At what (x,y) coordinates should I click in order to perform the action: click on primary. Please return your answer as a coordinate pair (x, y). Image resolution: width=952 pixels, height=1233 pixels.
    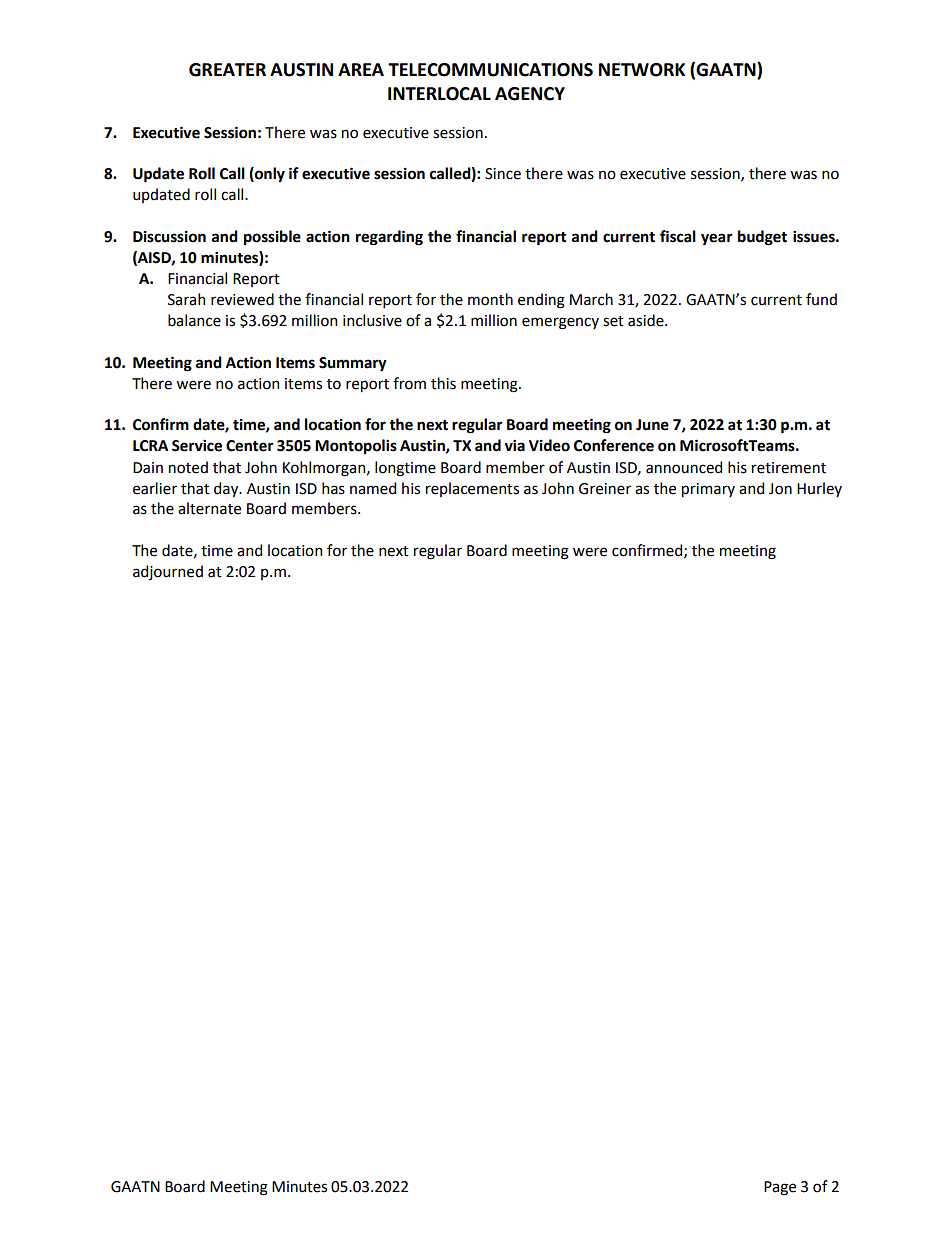
    Looking at the image, I should click on (708, 490).
